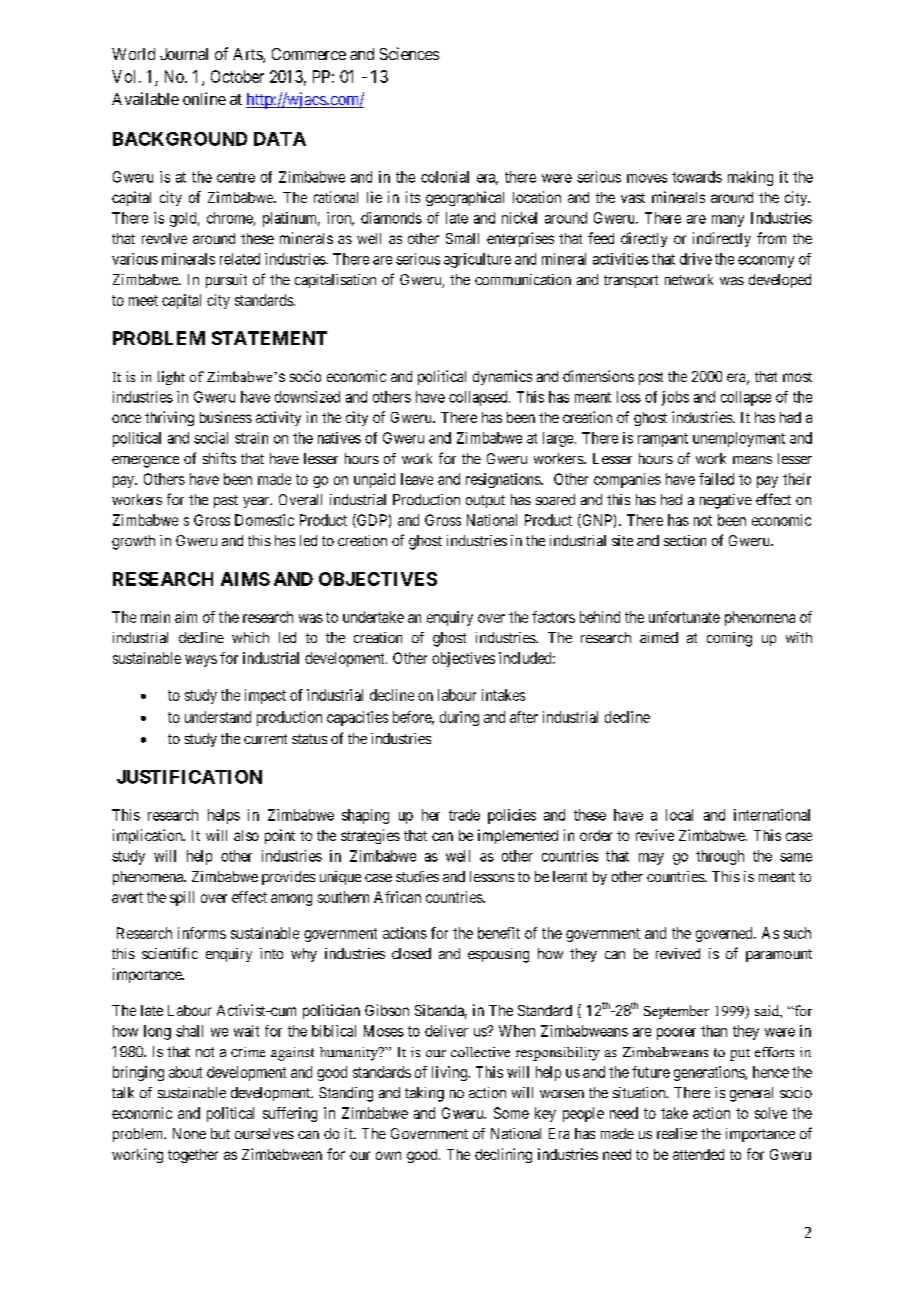 The height and width of the screenshot is (1308, 924). I want to click on jobs, so click(675, 398).
